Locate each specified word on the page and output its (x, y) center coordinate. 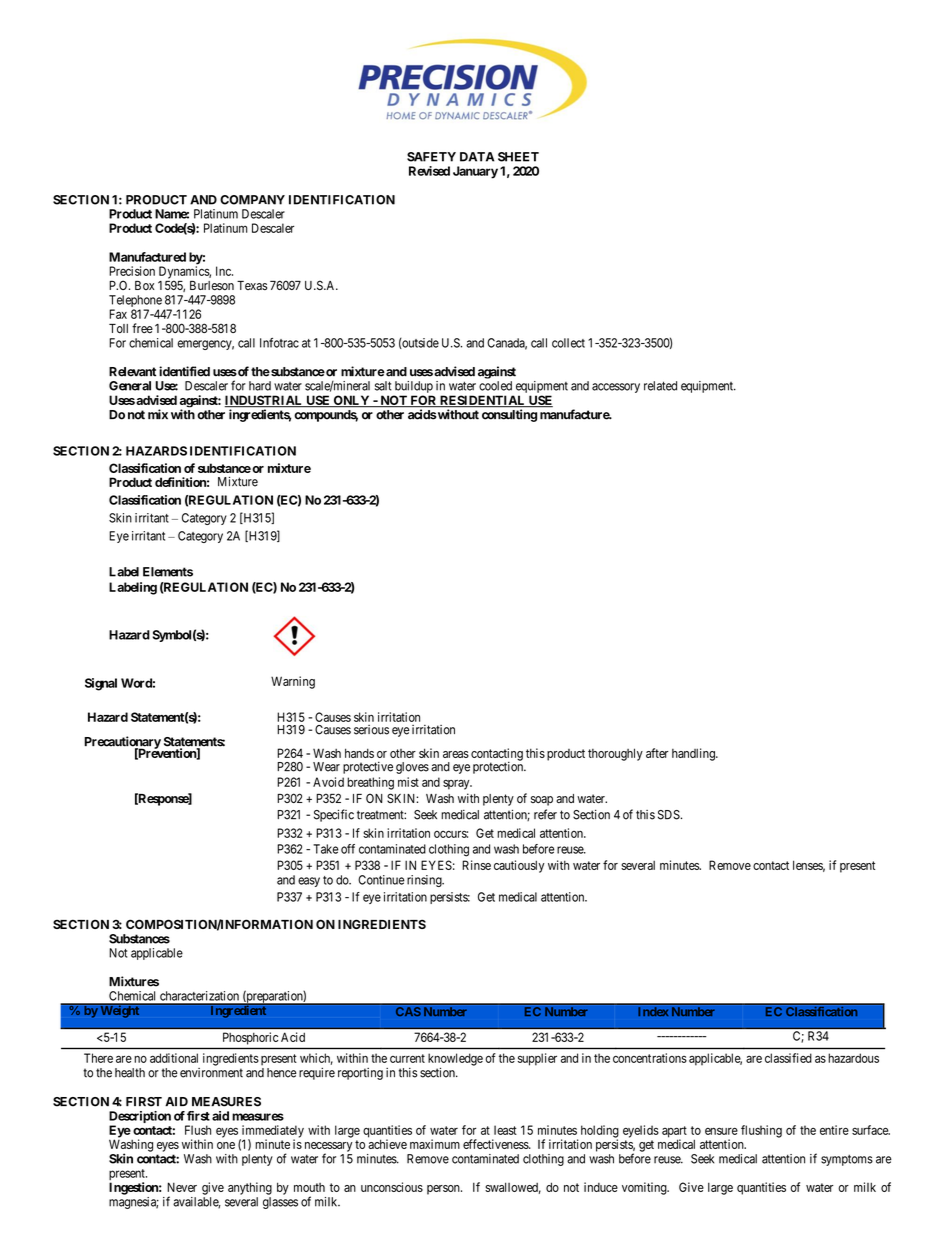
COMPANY (252, 200)
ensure (721, 1131)
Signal (101, 684)
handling (694, 754)
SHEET (518, 157)
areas (456, 754)
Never (182, 1187)
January (475, 172)
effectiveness (496, 1144)
